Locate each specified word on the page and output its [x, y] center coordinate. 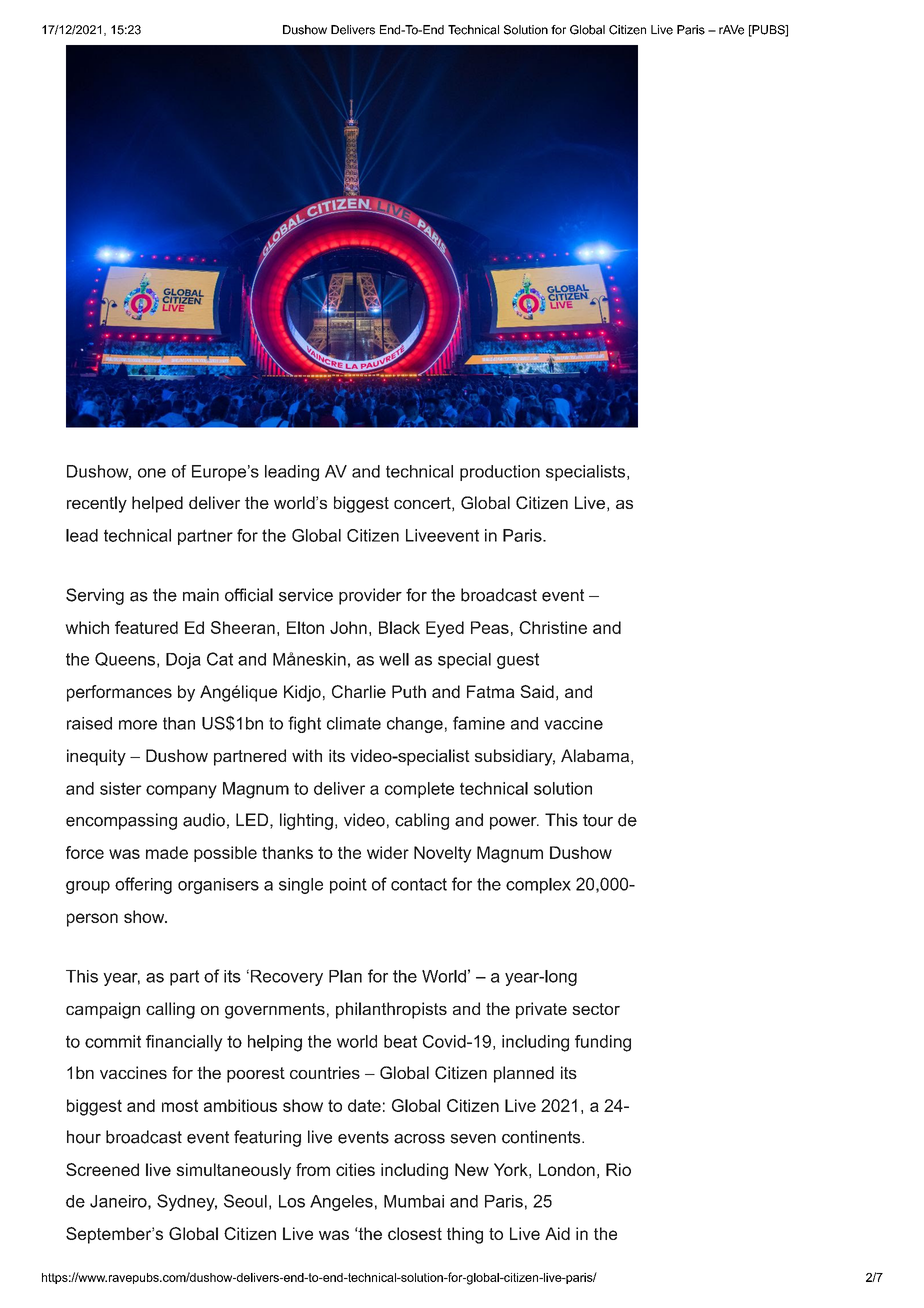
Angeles [341, 1203]
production [500, 473]
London [567, 1169]
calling [170, 1010]
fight [304, 724]
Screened [102, 1169]
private [541, 1010]
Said [537, 691]
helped [157, 504]
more [138, 725]
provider [370, 596]
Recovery [287, 978]
